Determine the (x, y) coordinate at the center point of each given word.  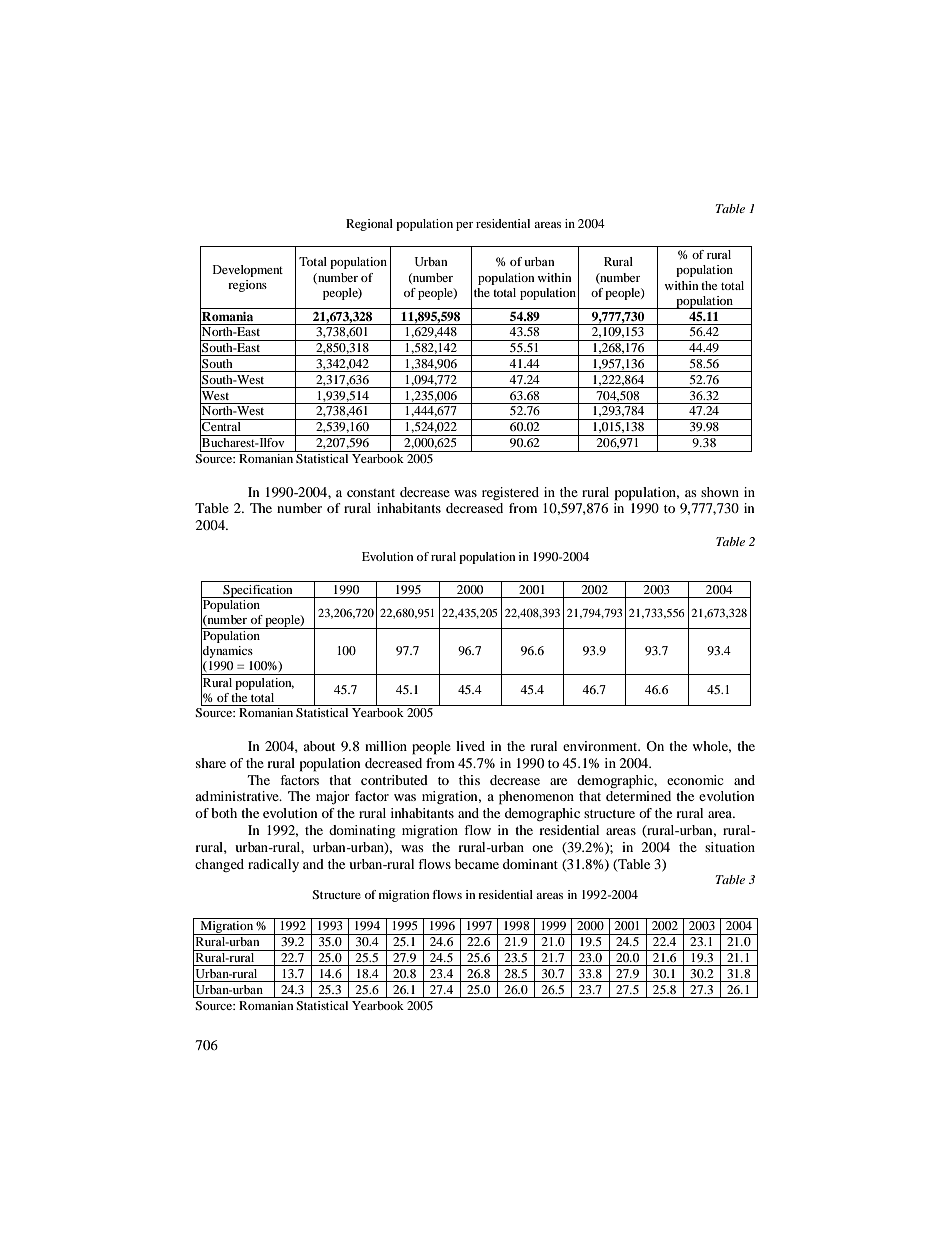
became (477, 864)
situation (730, 847)
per (464, 226)
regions (247, 286)
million (386, 746)
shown (720, 492)
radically (273, 865)
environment (601, 746)
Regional (369, 225)
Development (248, 271)
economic (695, 780)
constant (371, 493)
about (319, 746)
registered (510, 493)
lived (470, 746)
